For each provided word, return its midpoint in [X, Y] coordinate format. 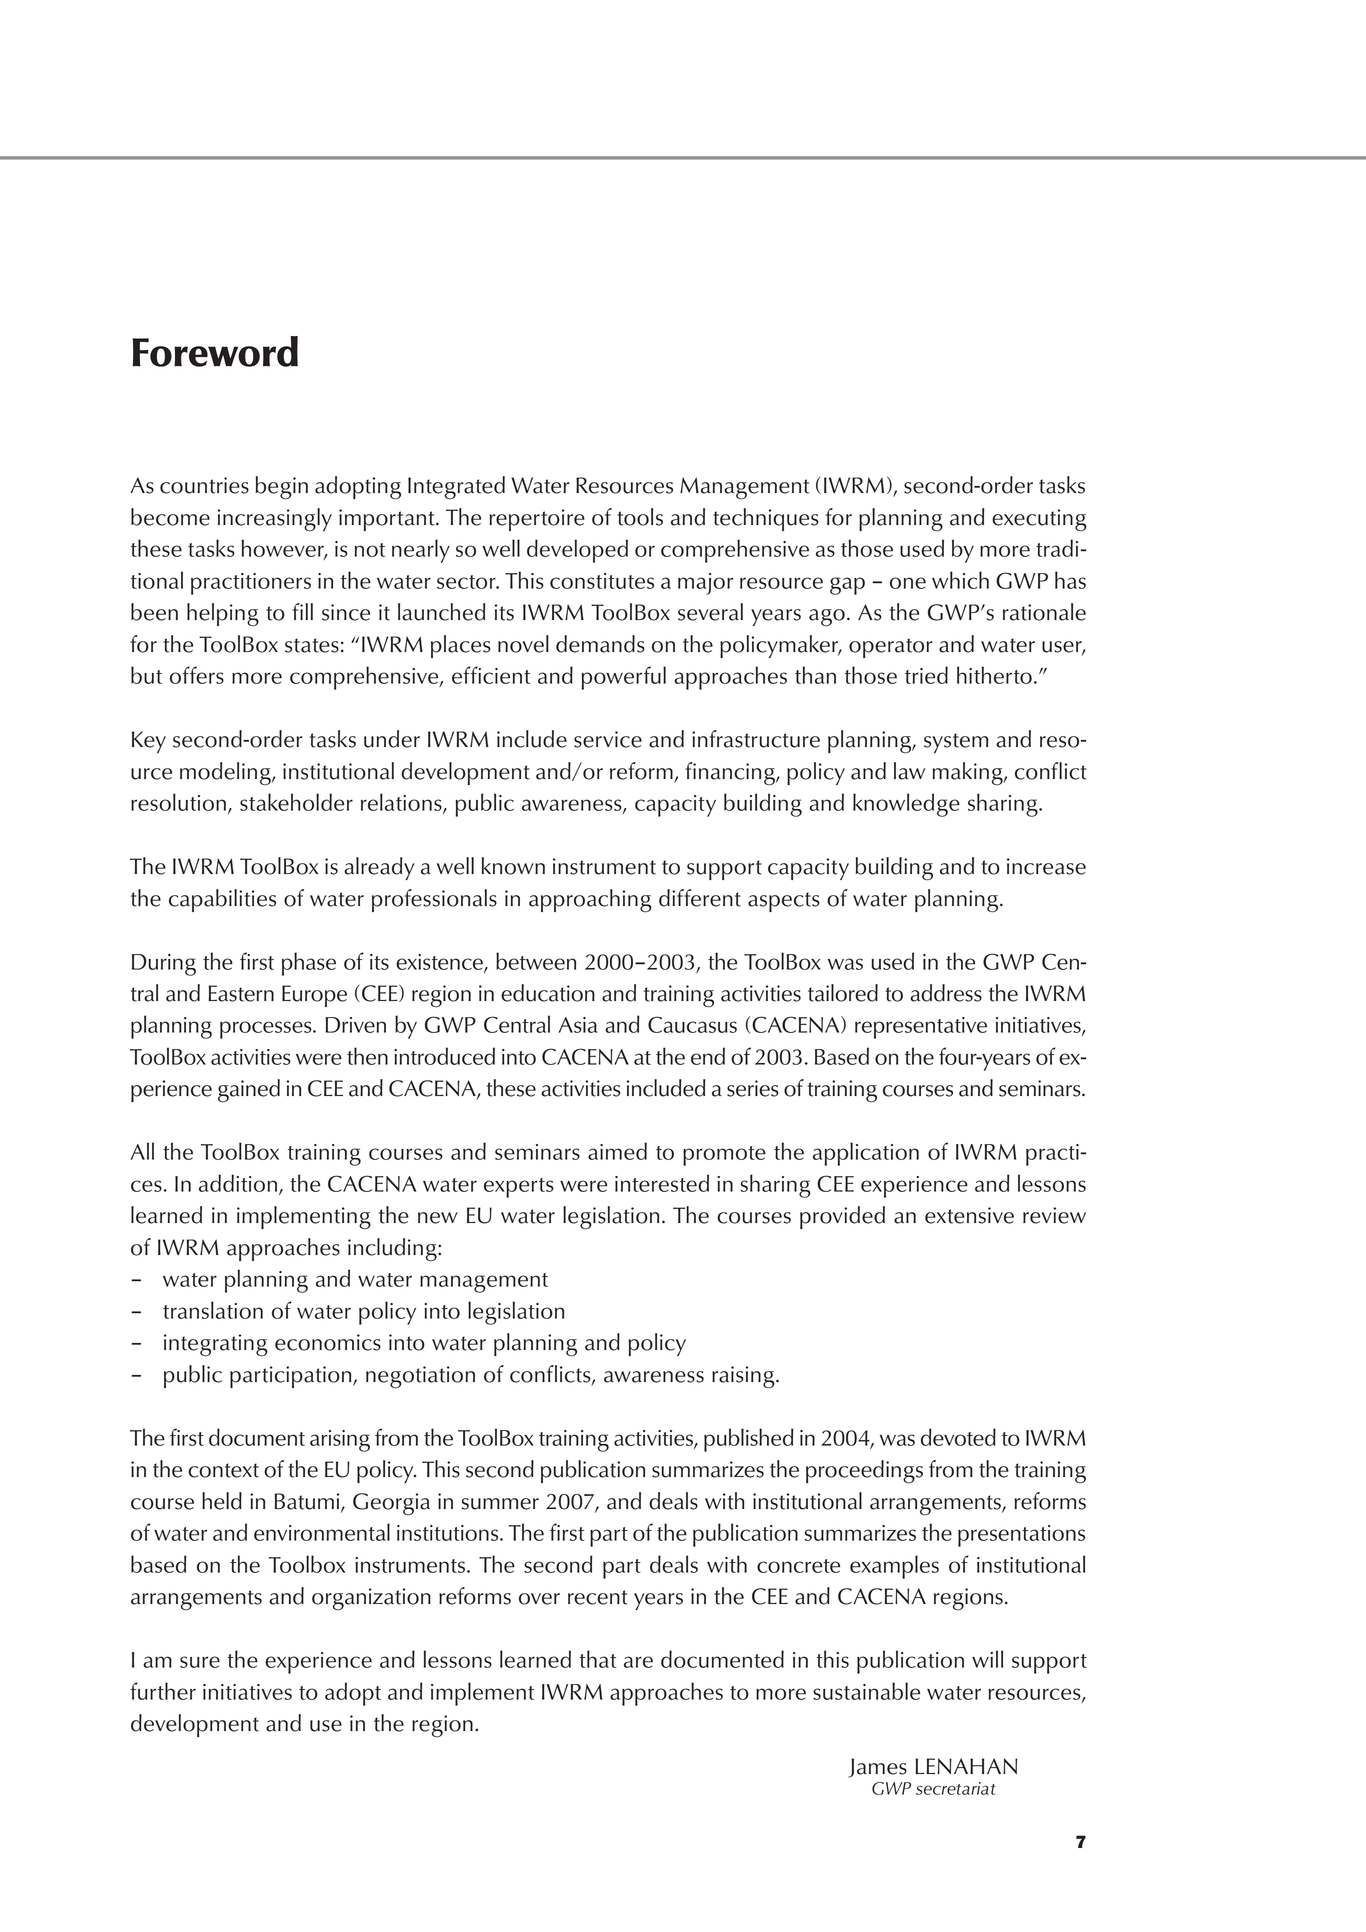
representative [921, 1028]
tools [640, 517]
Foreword [215, 351]
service [608, 739]
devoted [958, 1437]
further [163, 1691]
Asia [578, 1025]
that [597, 1659]
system [956, 743]
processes [267, 1030]
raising [744, 1377]
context [223, 1470]
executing [1039, 520]
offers [197, 675]
